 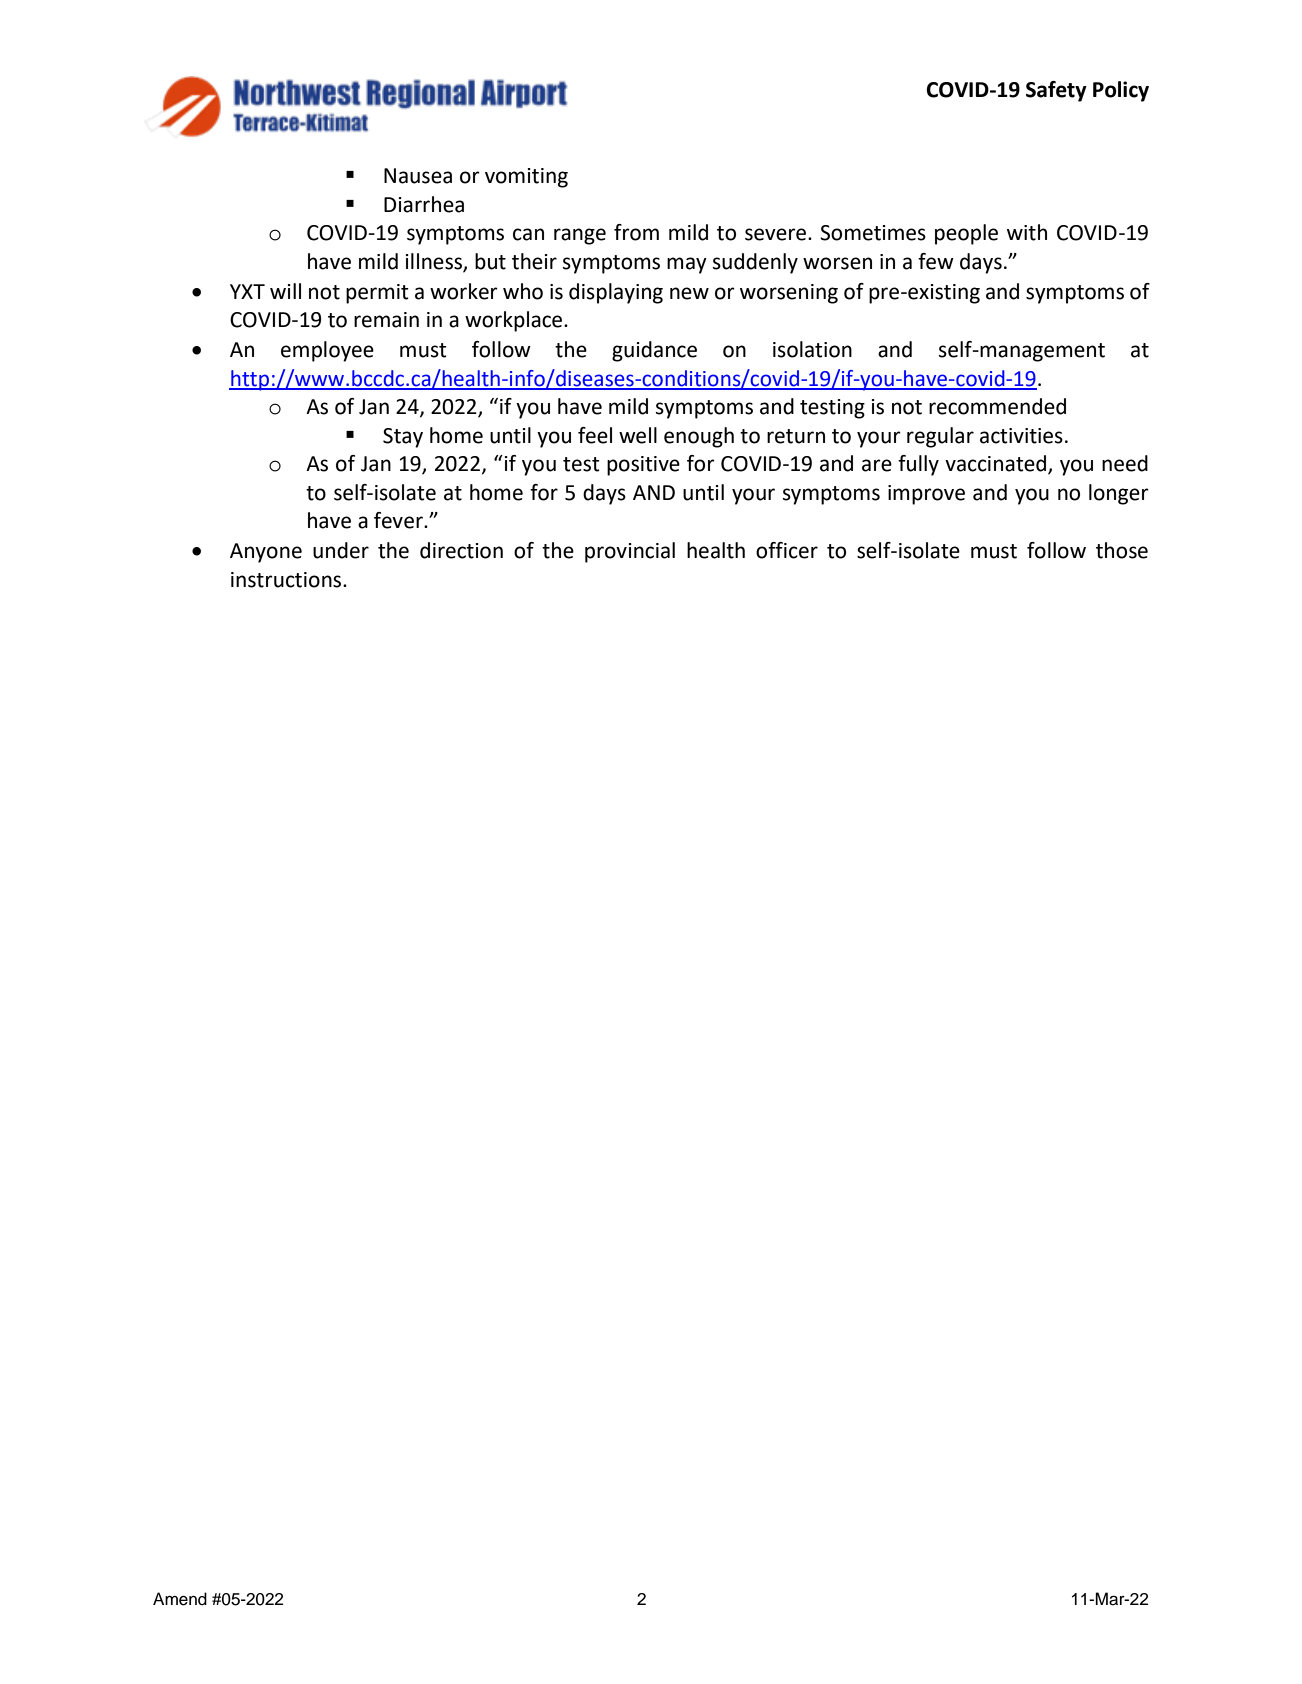 What do you see at coordinates (787, 550) in the screenshot?
I see `officer` at bounding box center [787, 550].
